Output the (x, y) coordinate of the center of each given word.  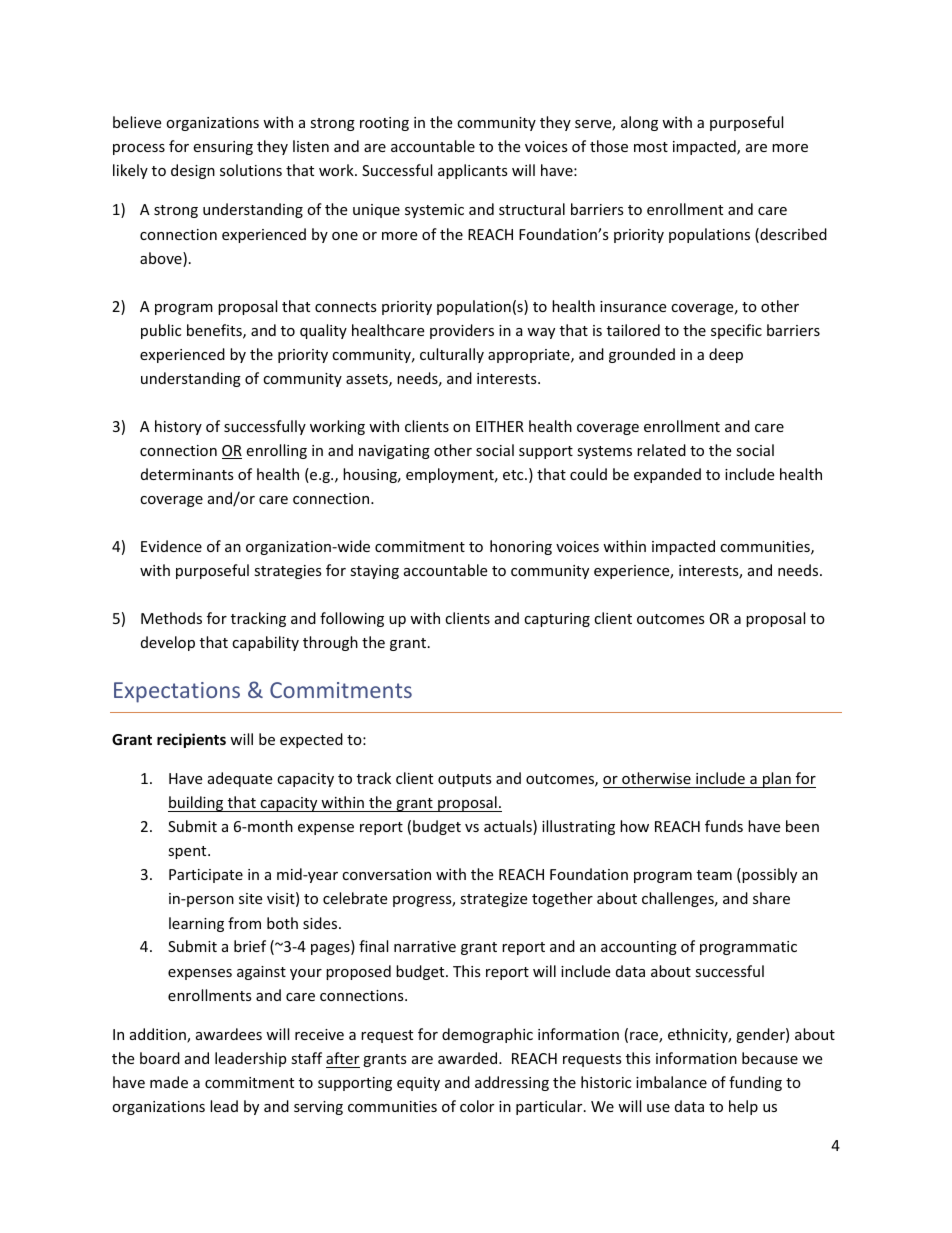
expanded (667, 475)
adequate (240, 779)
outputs (465, 780)
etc (514, 475)
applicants (473, 171)
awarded (469, 1058)
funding (755, 1083)
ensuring (223, 148)
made (169, 1082)
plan (777, 780)
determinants (187, 474)
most (651, 147)
